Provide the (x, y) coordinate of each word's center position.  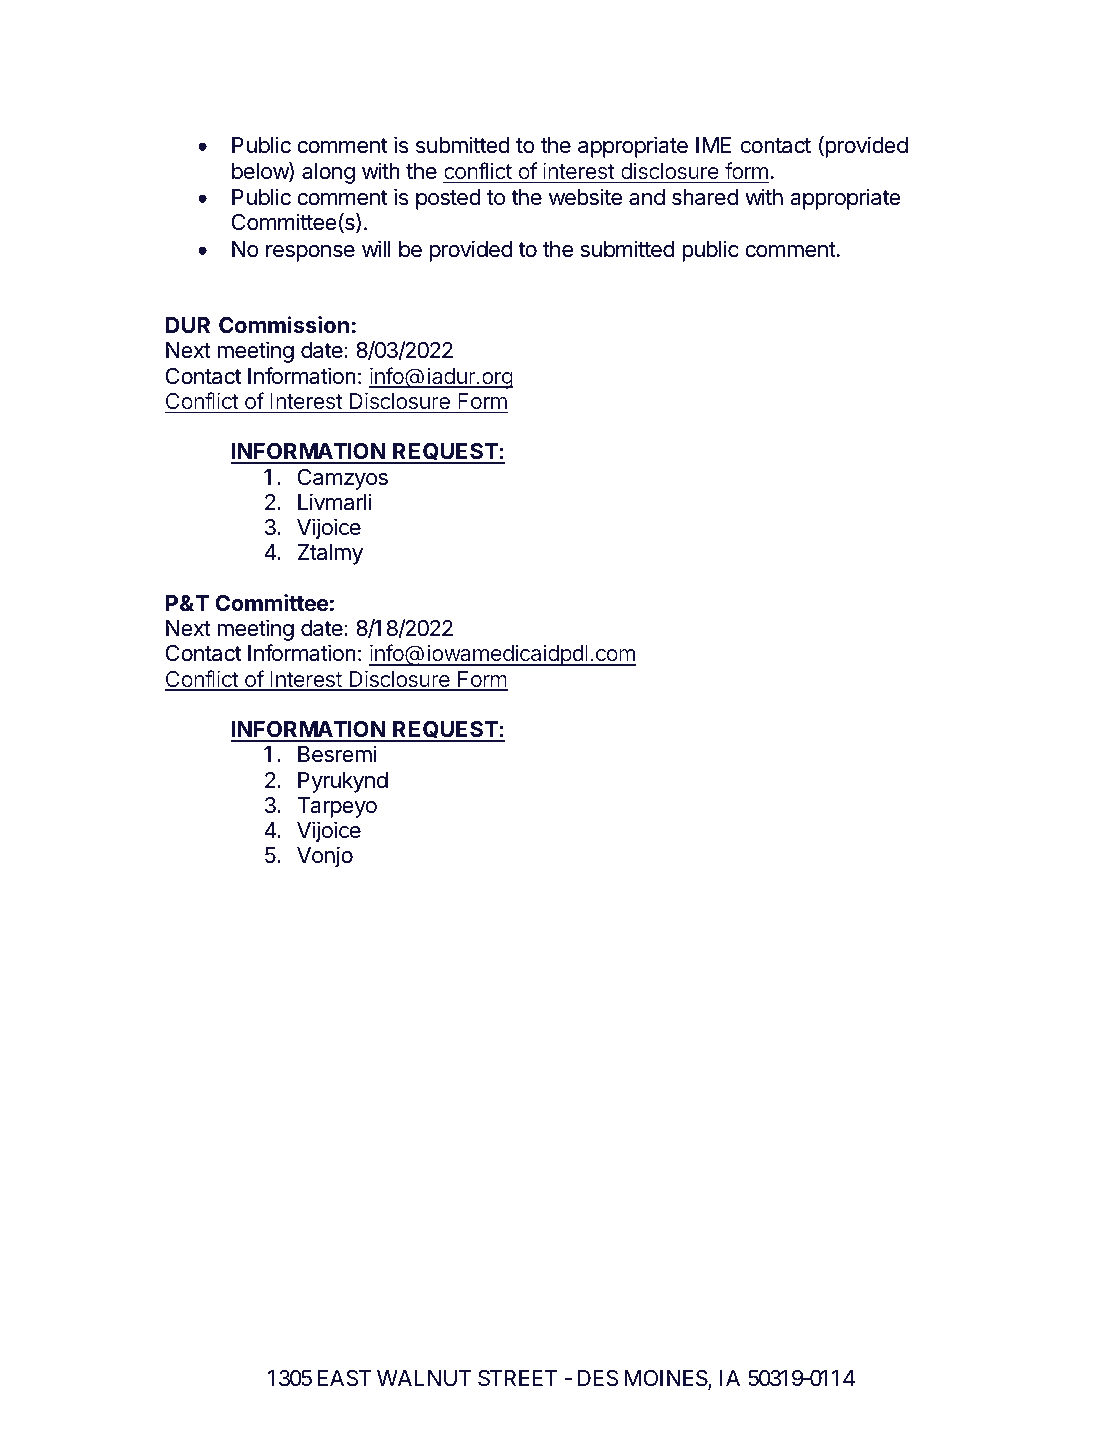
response (310, 253)
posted (448, 199)
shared (705, 197)
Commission (284, 324)
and (647, 197)
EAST (344, 1378)
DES (598, 1378)
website (585, 197)
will (376, 248)
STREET (518, 1378)
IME (713, 145)
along (328, 173)
